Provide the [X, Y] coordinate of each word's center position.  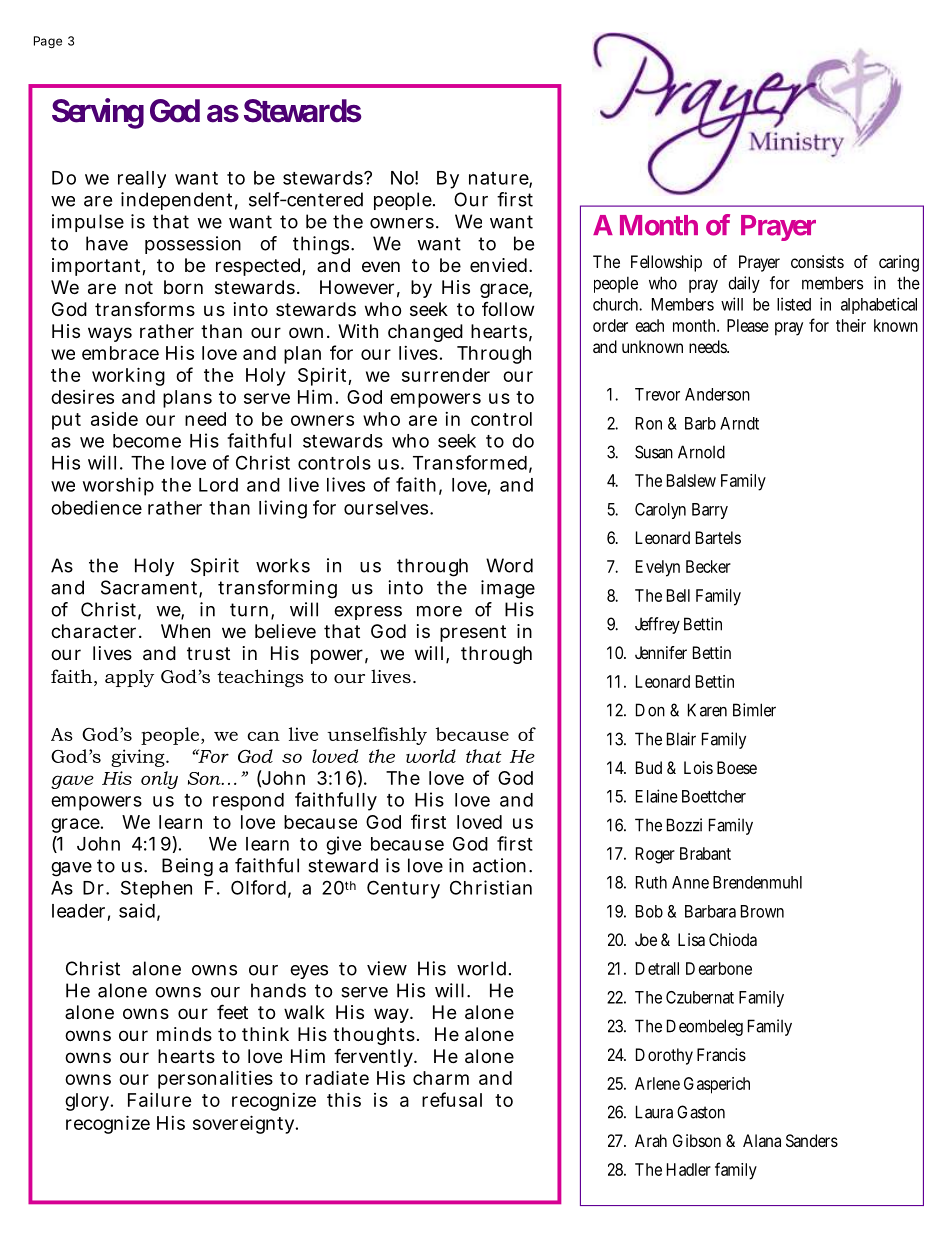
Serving [98, 113]
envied [500, 265]
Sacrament [151, 588]
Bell [678, 595]
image [508, 589]
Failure [160, 1099]
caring [899, 263]
